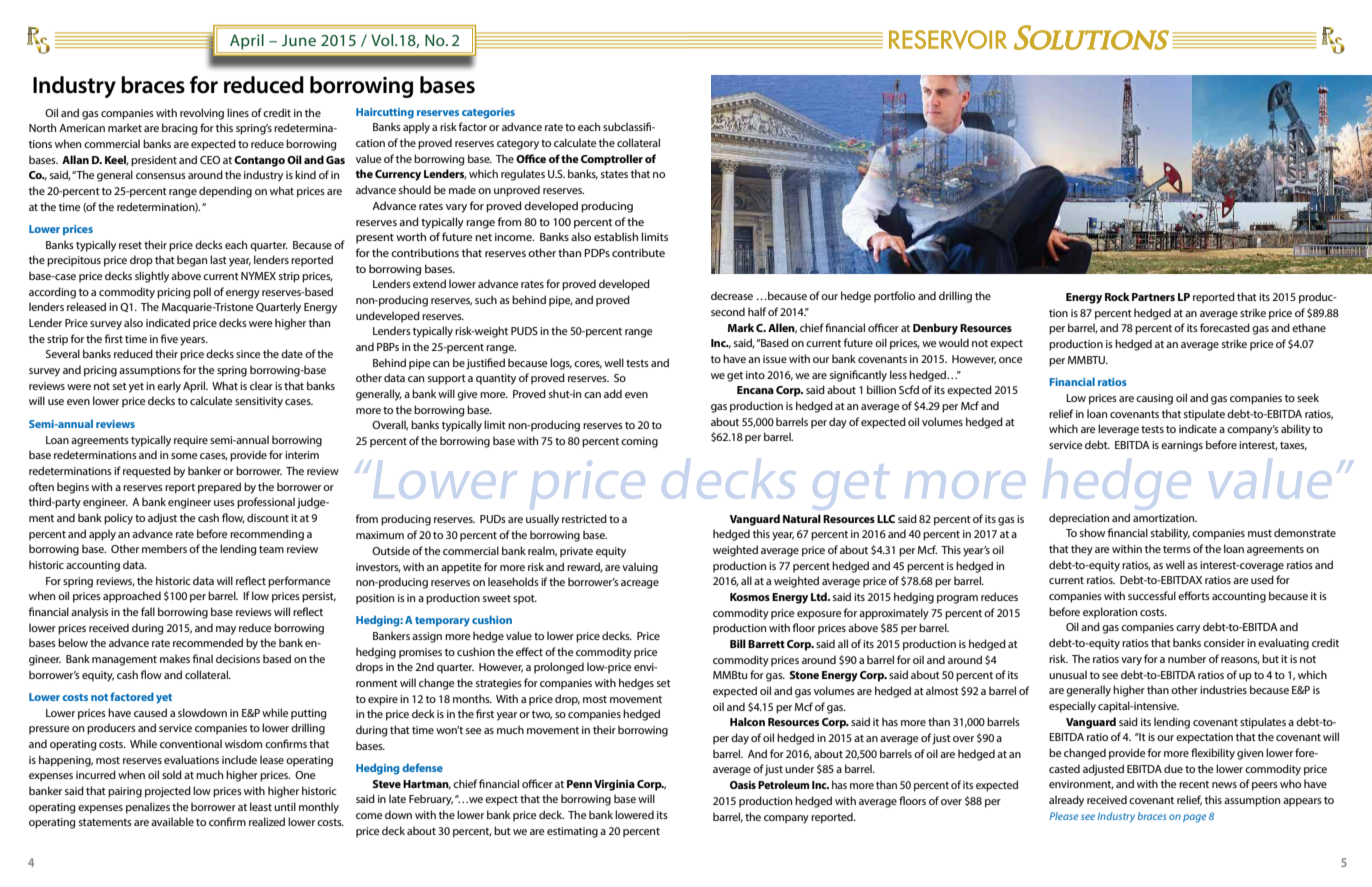 The width and height of the document is (1372, 887). Describe the element at coordinates (614, 785) in the document. I see `Virginia` at that location.
